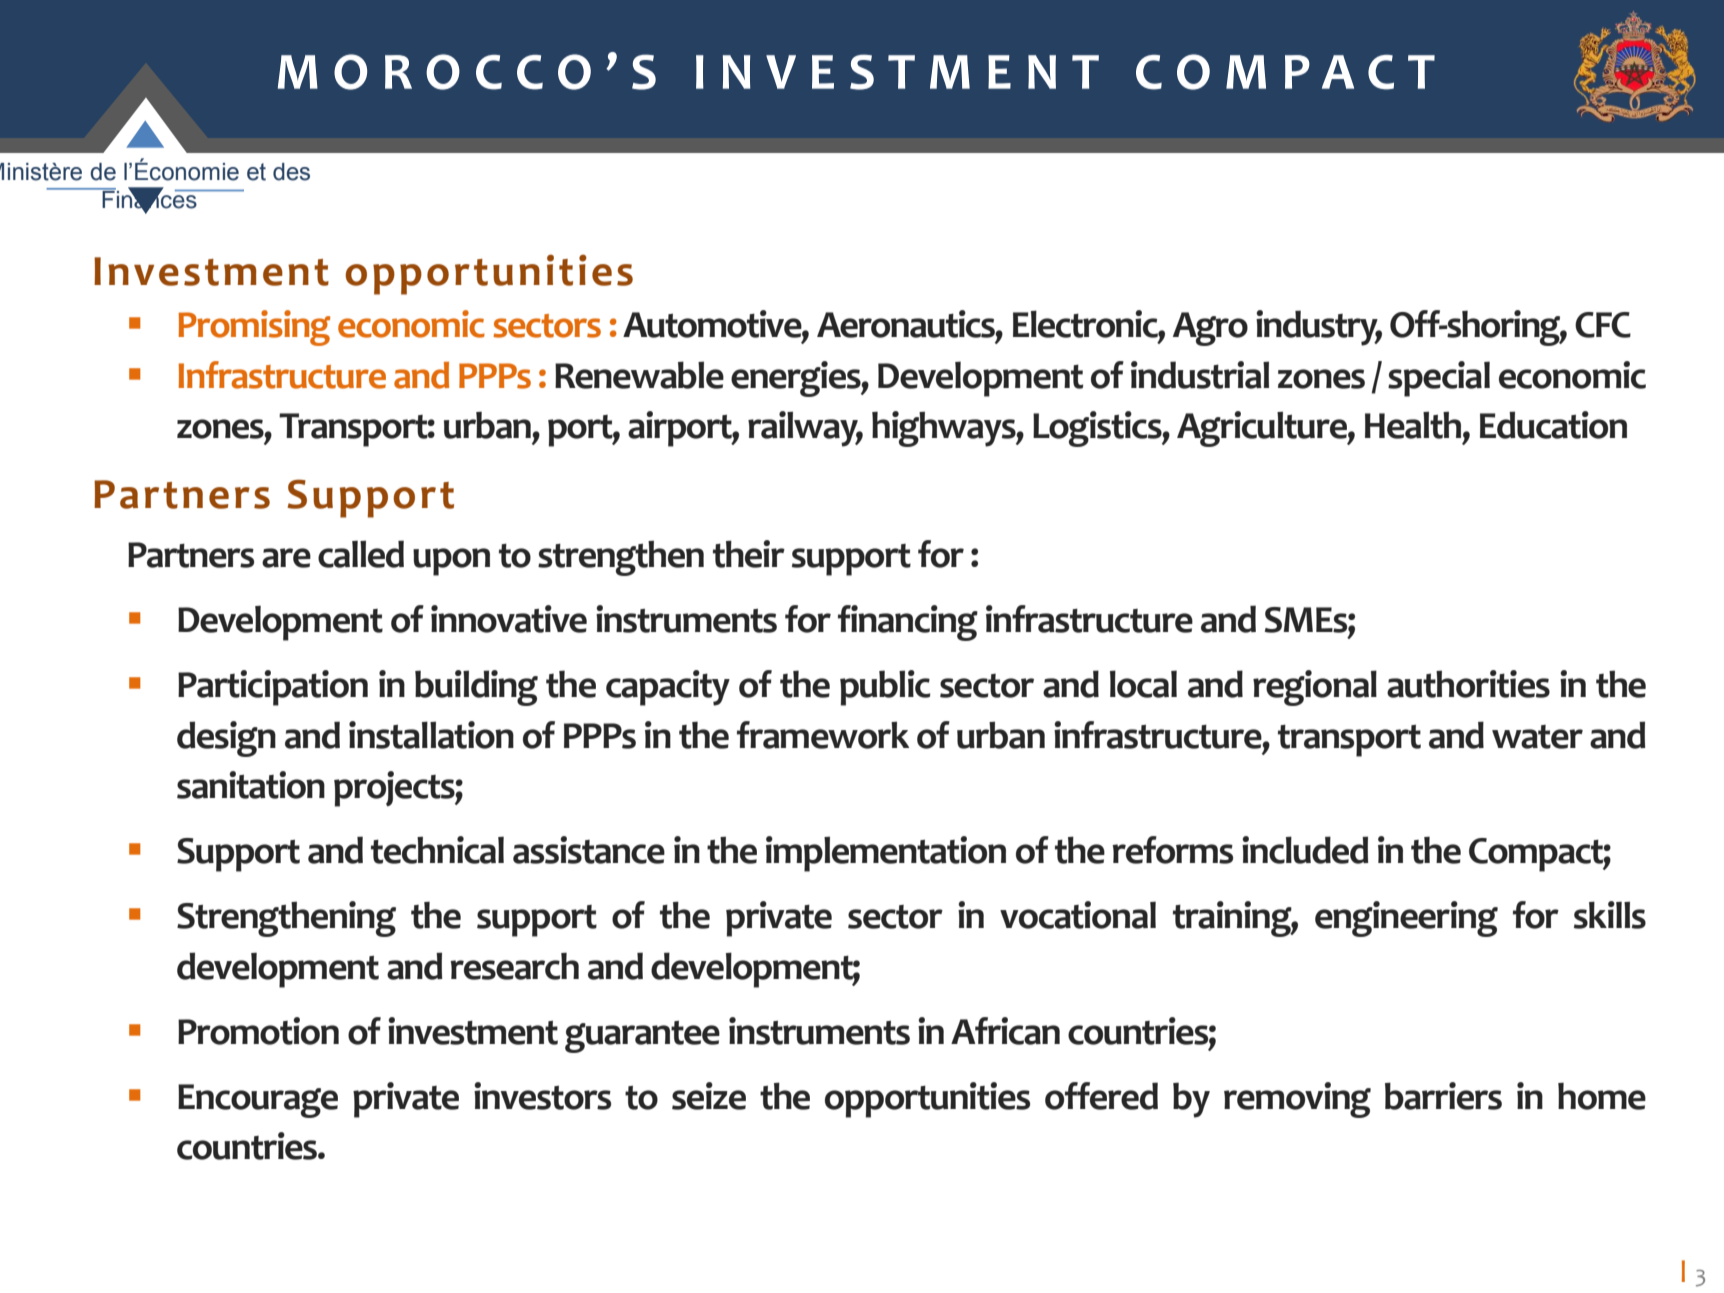 This page has height=1293, width=1724. Describe the element at coordinates (1468, 684) in the page. I see `authorities` at that location.
